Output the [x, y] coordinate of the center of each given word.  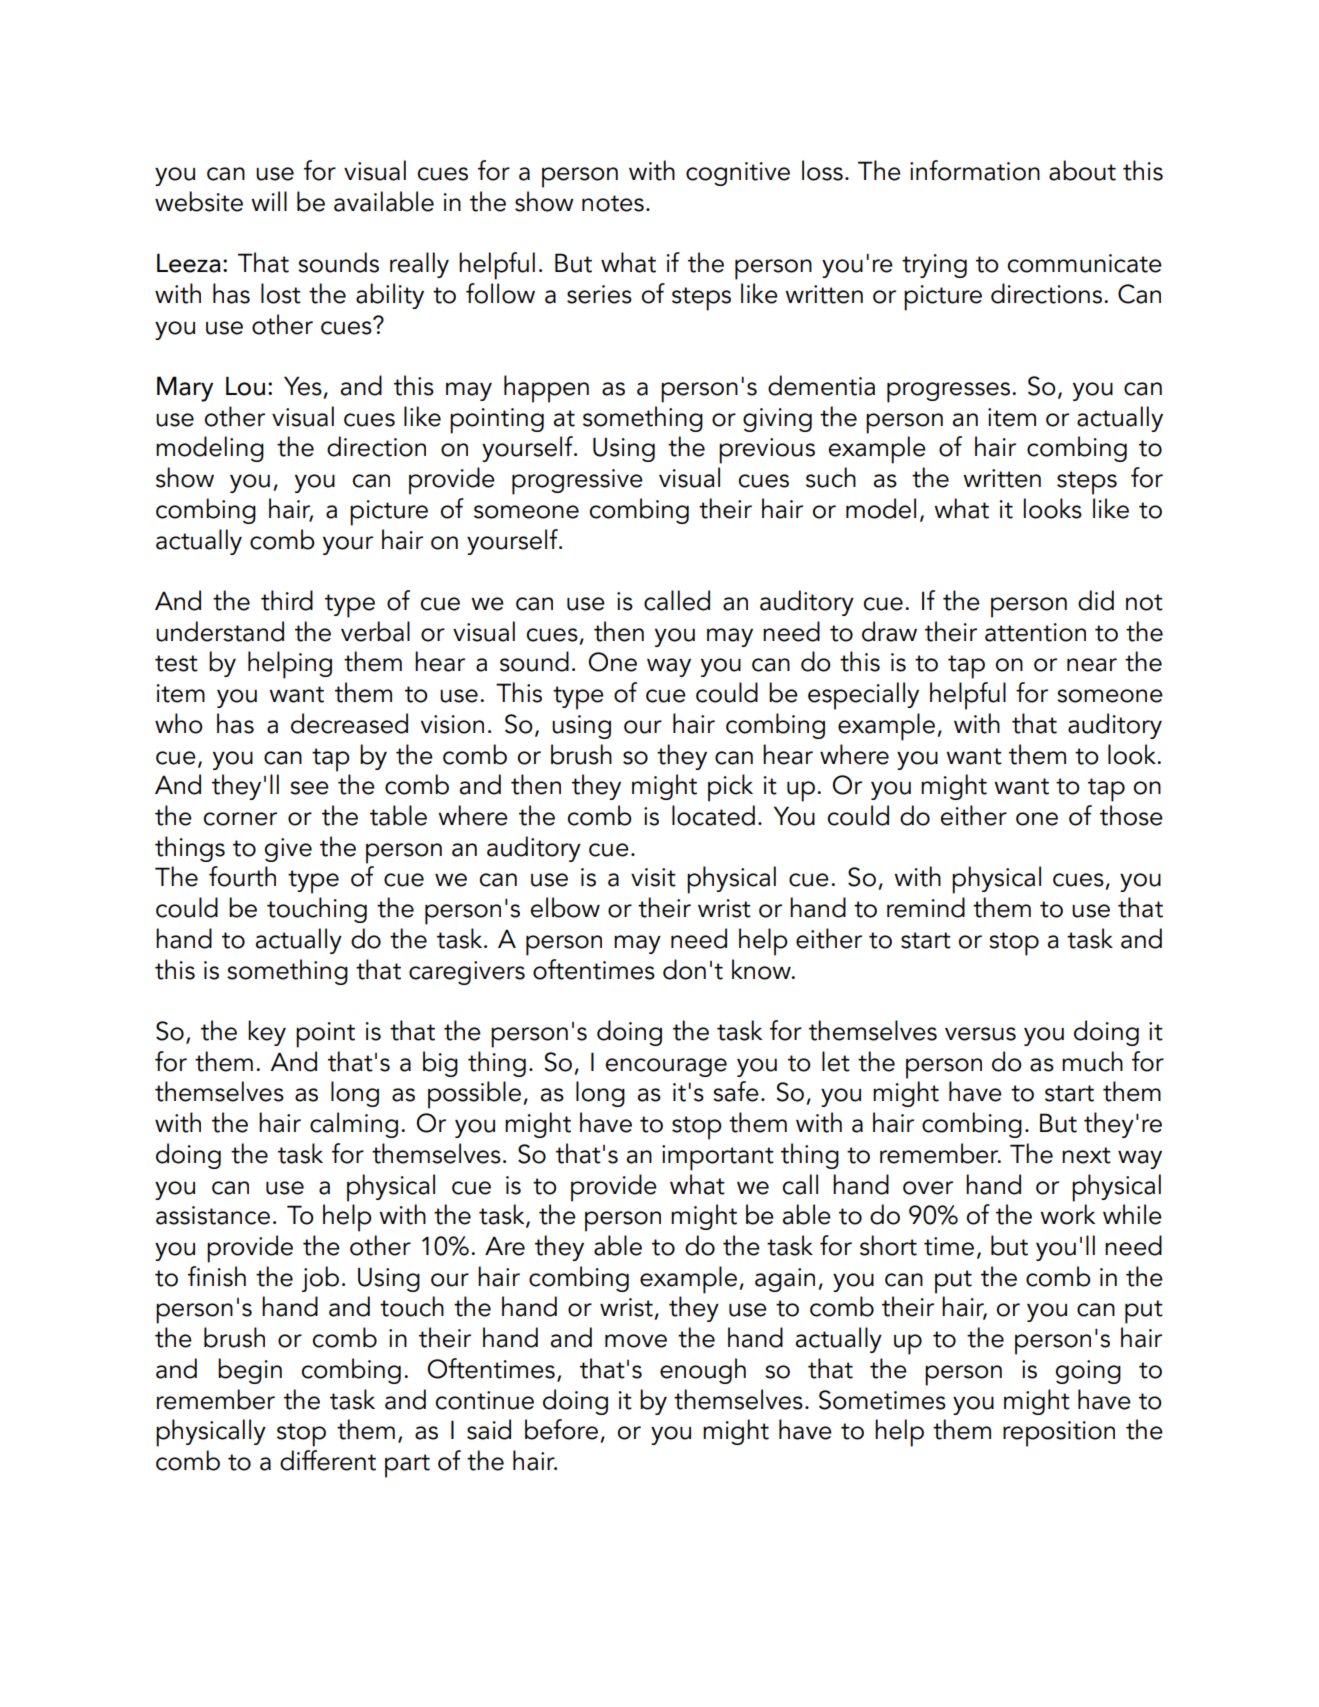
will [269, 201]
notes [613, 203]
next [1086, 1155]
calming [354, 1125]
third [287, 600]
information [975, 170]
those [1131, 815]
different [328, 1460]
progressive [577, 482]
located [713, 815]
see [309, 788]
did [1096, 600]
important [718, 1158]
